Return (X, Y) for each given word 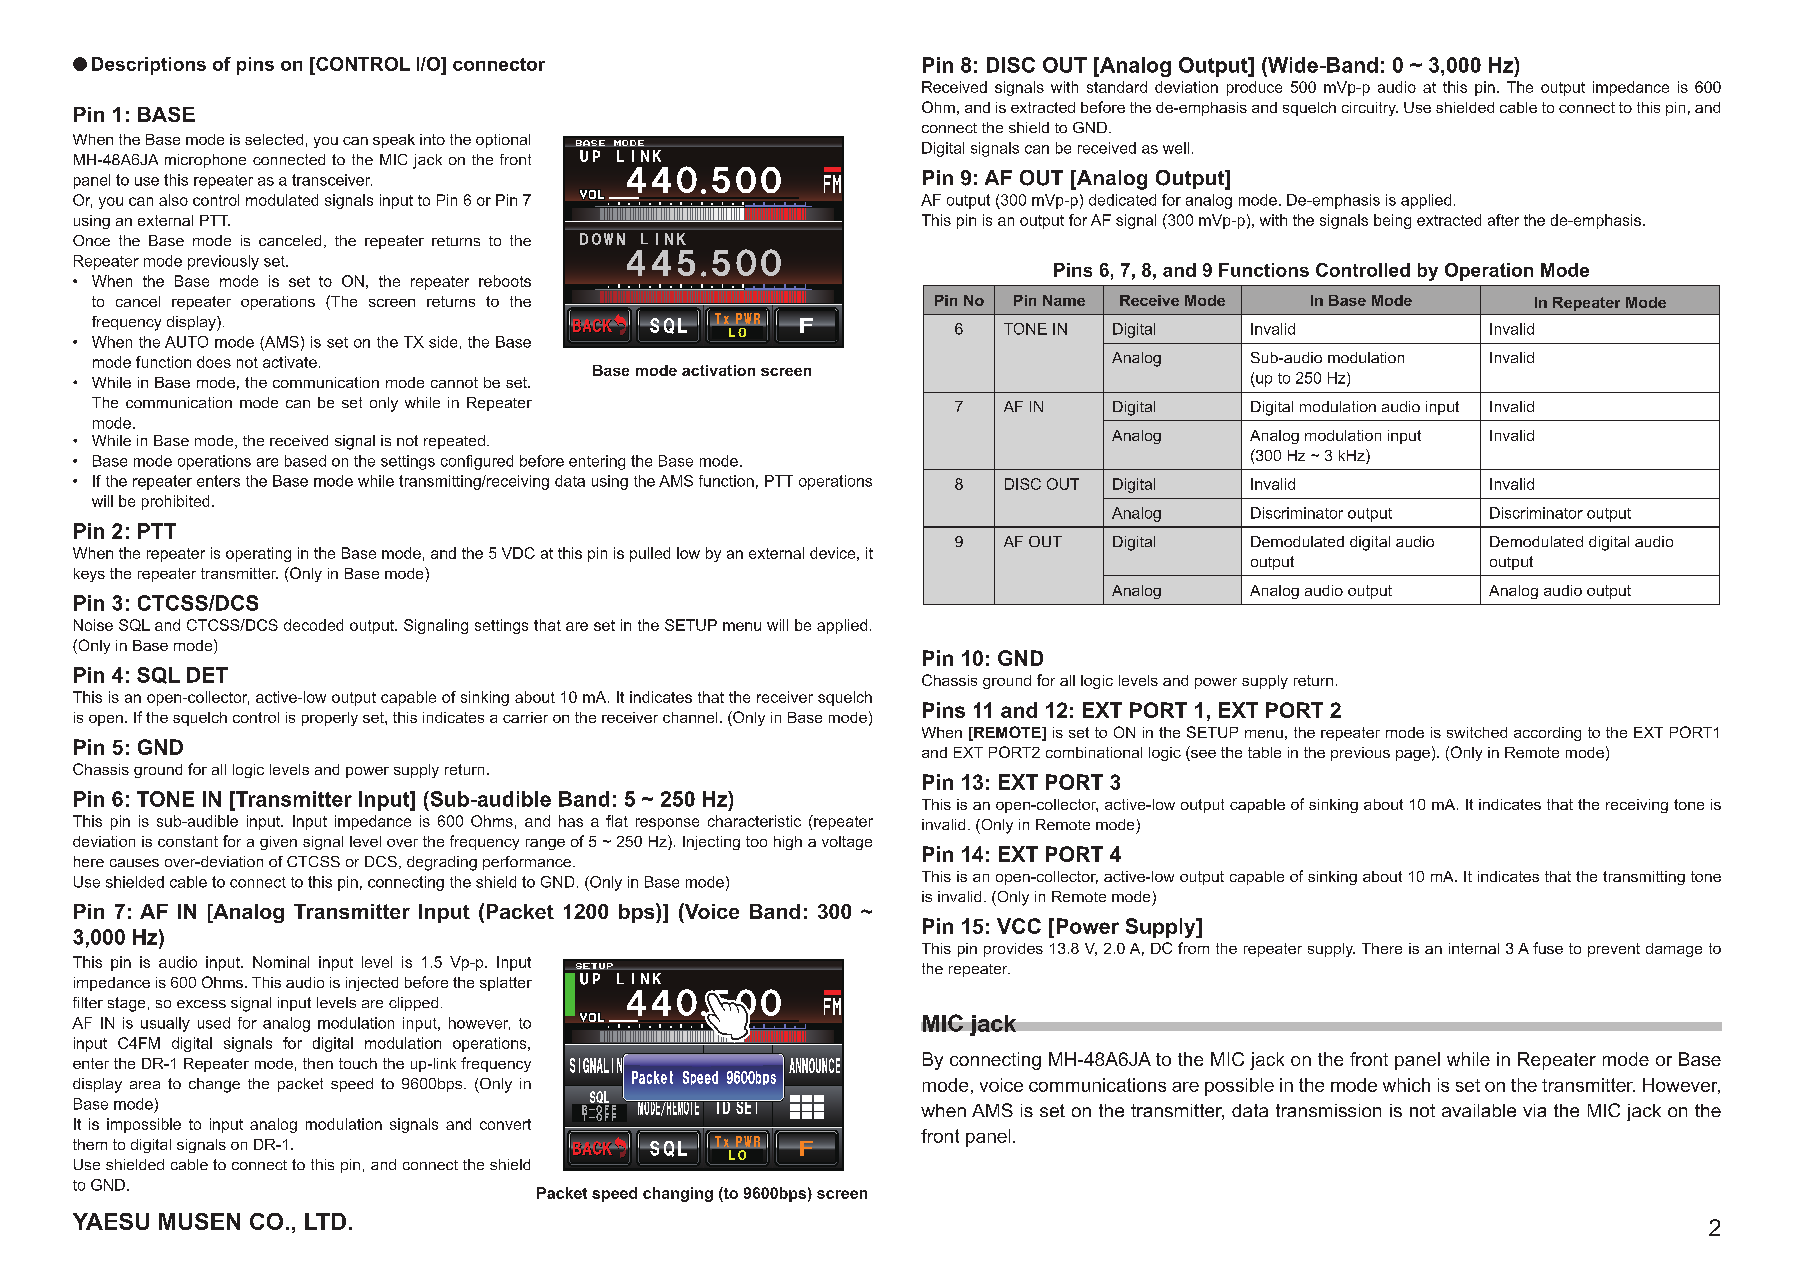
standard (1117, 87)
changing (678, 1194)
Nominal (281, 962)
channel (690, 717)
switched (1477, 732)
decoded (313, 625)
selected (274, 139)
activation (718, 370)
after (1503, 220)
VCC (1019, 926)
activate (290, 362)
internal (1474, 948)
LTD (325, 1221)
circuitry (1370, 109)
